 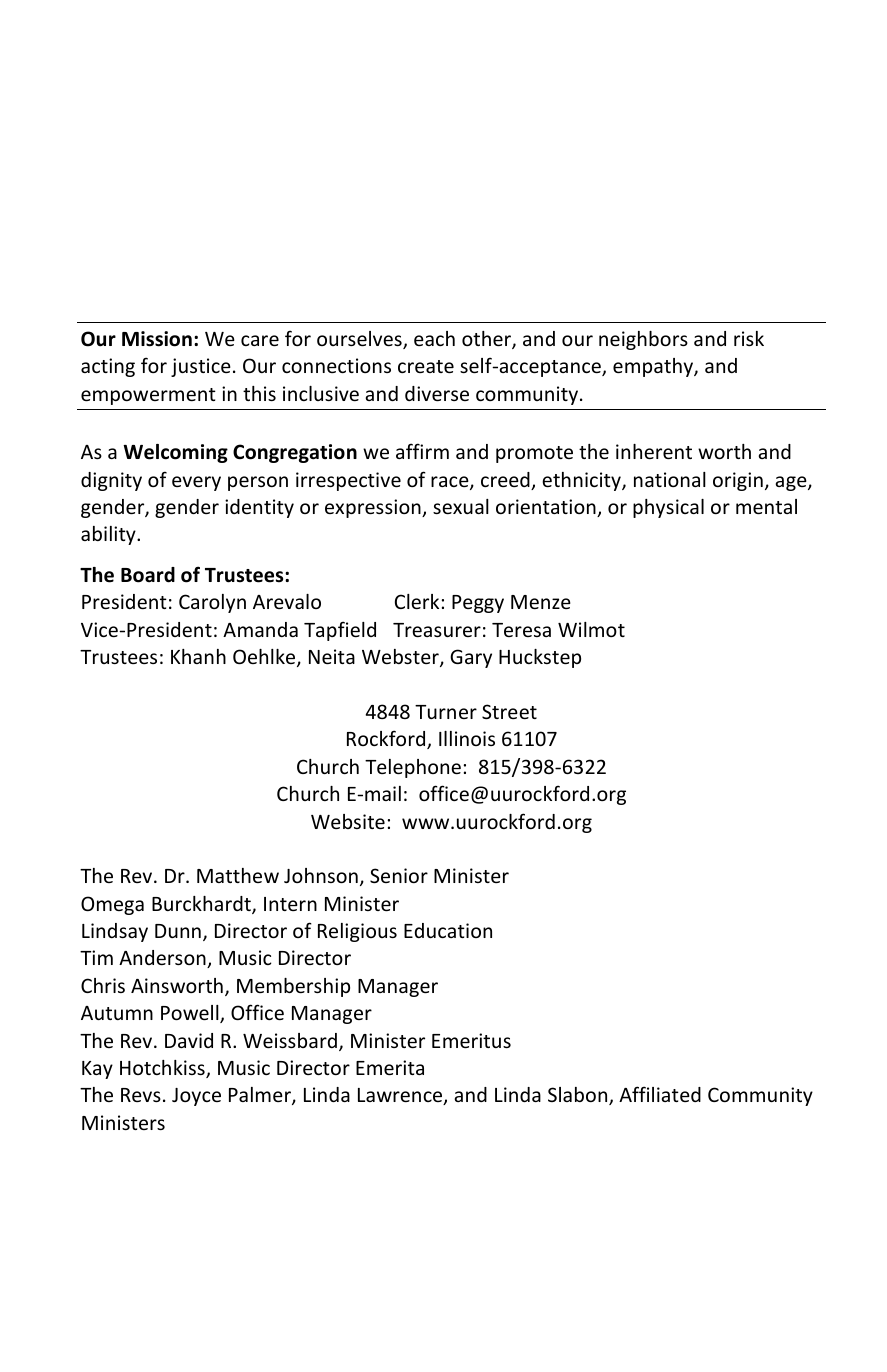 I want to click on Street, so click(x=509, y=711).
